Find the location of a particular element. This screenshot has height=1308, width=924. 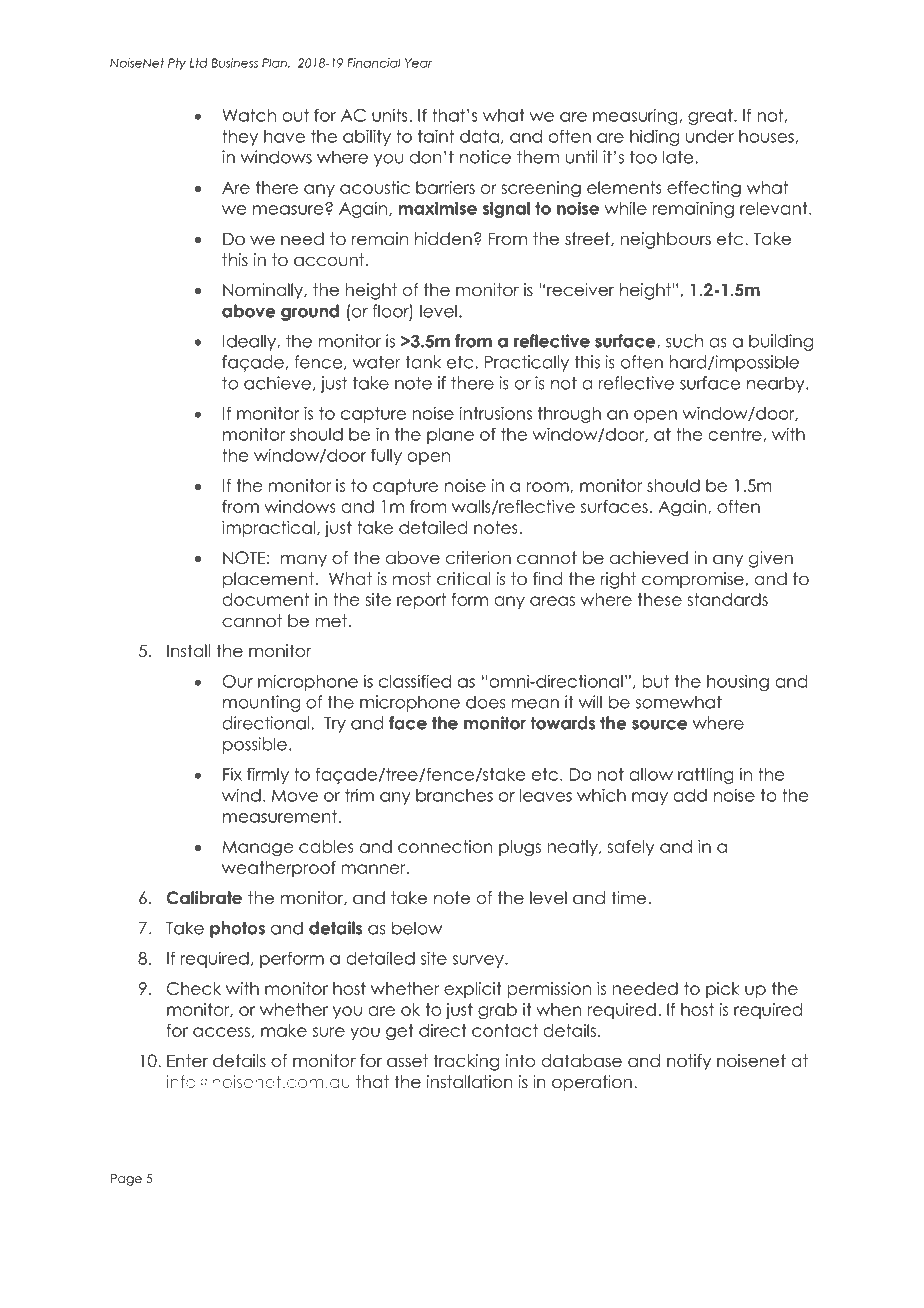

Fix is located at coordinates (232, 774).
